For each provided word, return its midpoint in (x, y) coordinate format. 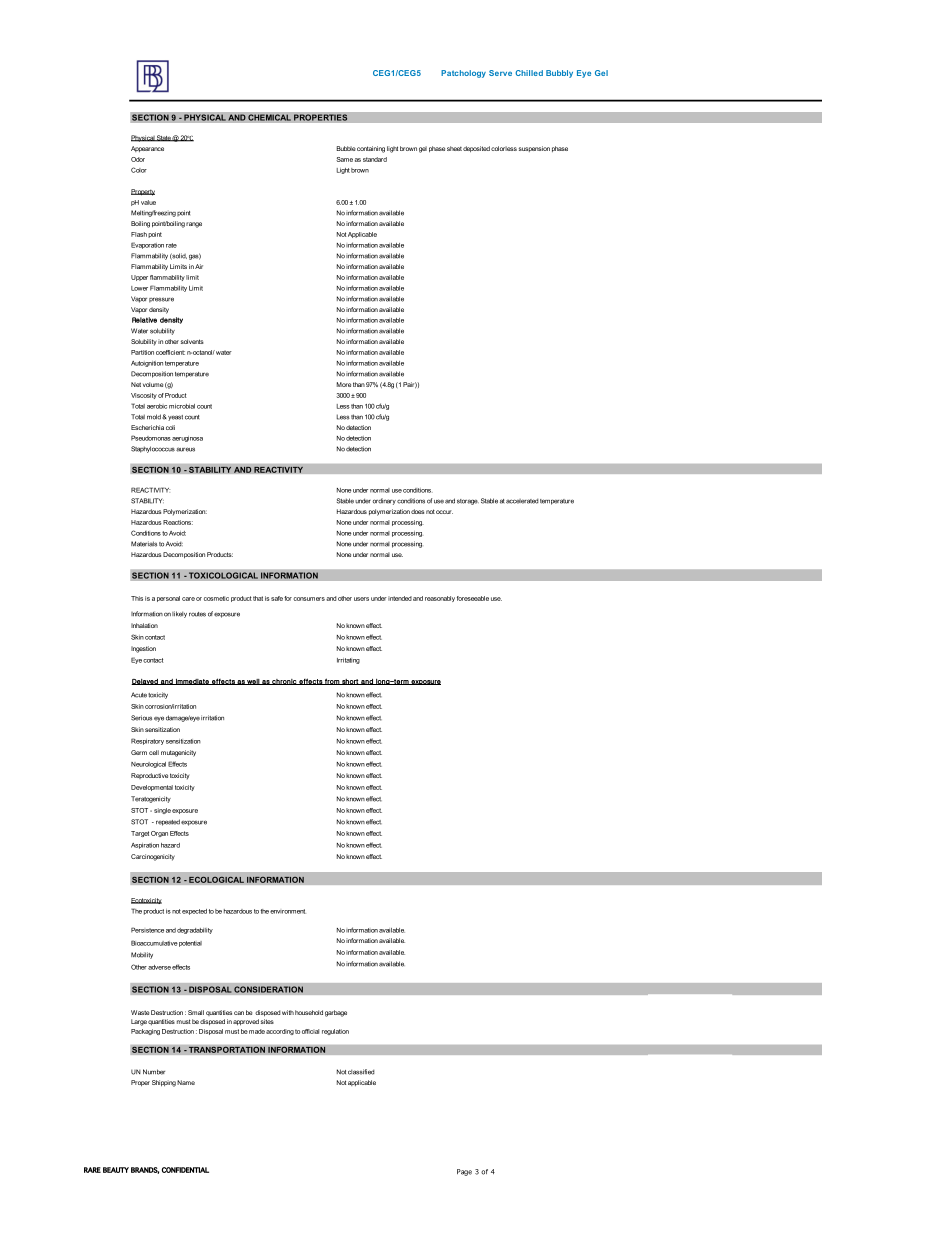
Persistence (147, 930)
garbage (336, 1013)
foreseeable (473, 598)
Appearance (147, 149)
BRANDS (145, 1170)
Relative (144, 320)
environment (288, 911)
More (344, 384)
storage (468, 502)
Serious (141, 718)
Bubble (346, 148)
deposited (476, 149)
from (332, 681)
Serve (500, 73)
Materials (144, 544)
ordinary (384, 501)
